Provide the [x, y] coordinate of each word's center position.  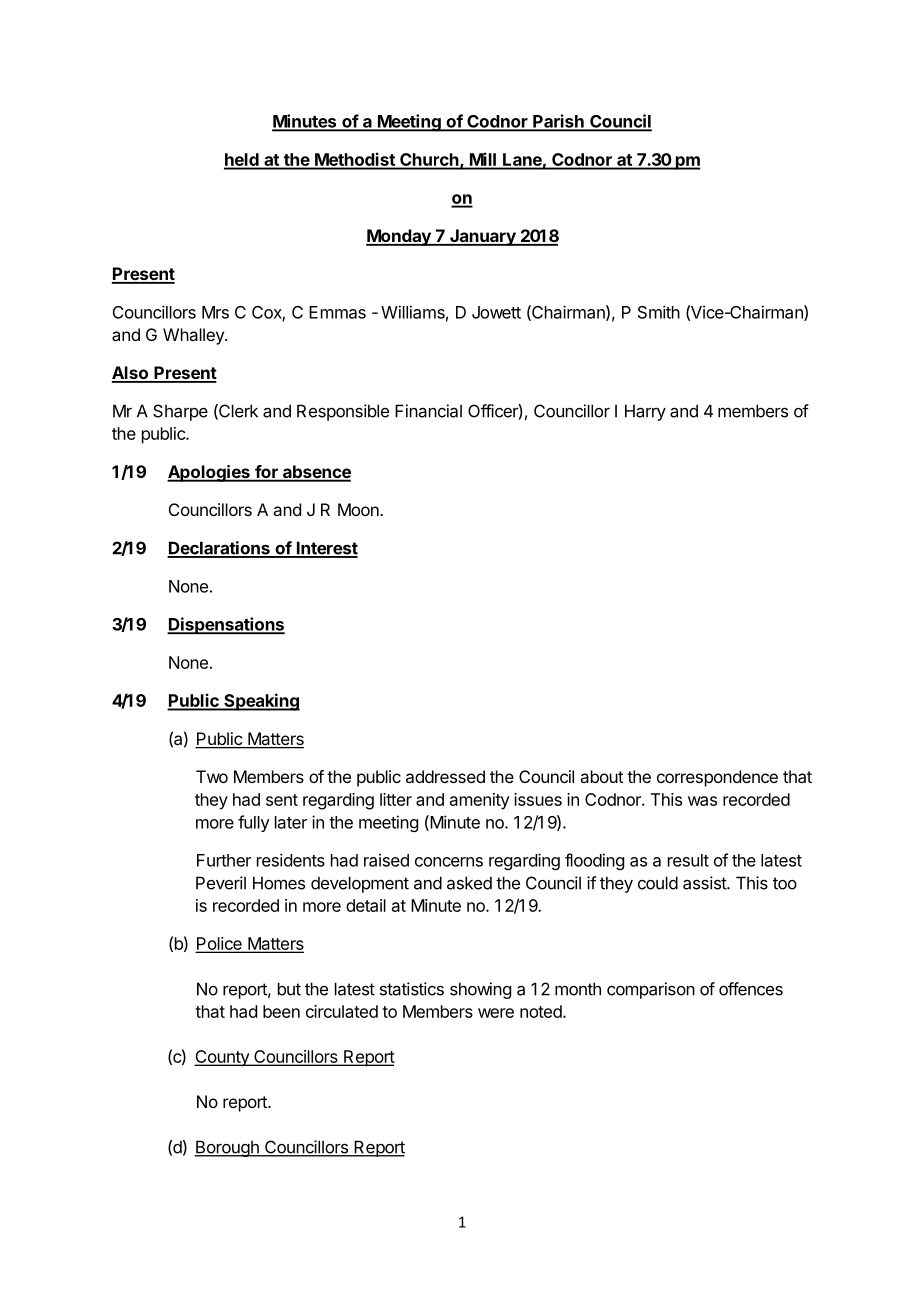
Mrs [215, 312]
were [496, 1013]
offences [751, 989]
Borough [227, 1148]
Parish [558, 122]
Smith [659, 312]
